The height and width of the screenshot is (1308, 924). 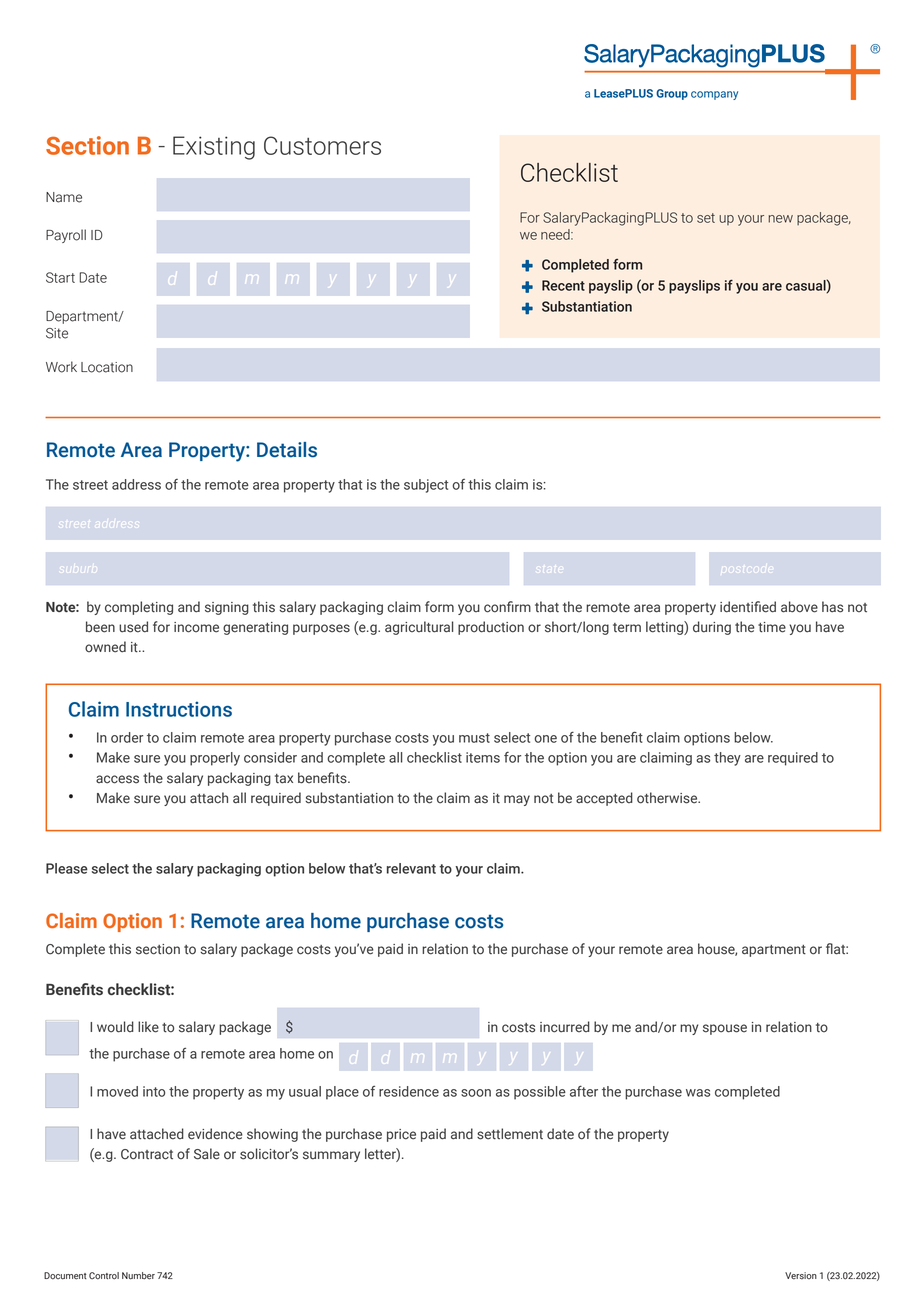 I want to click on identified, so click(x=748, y=607).
